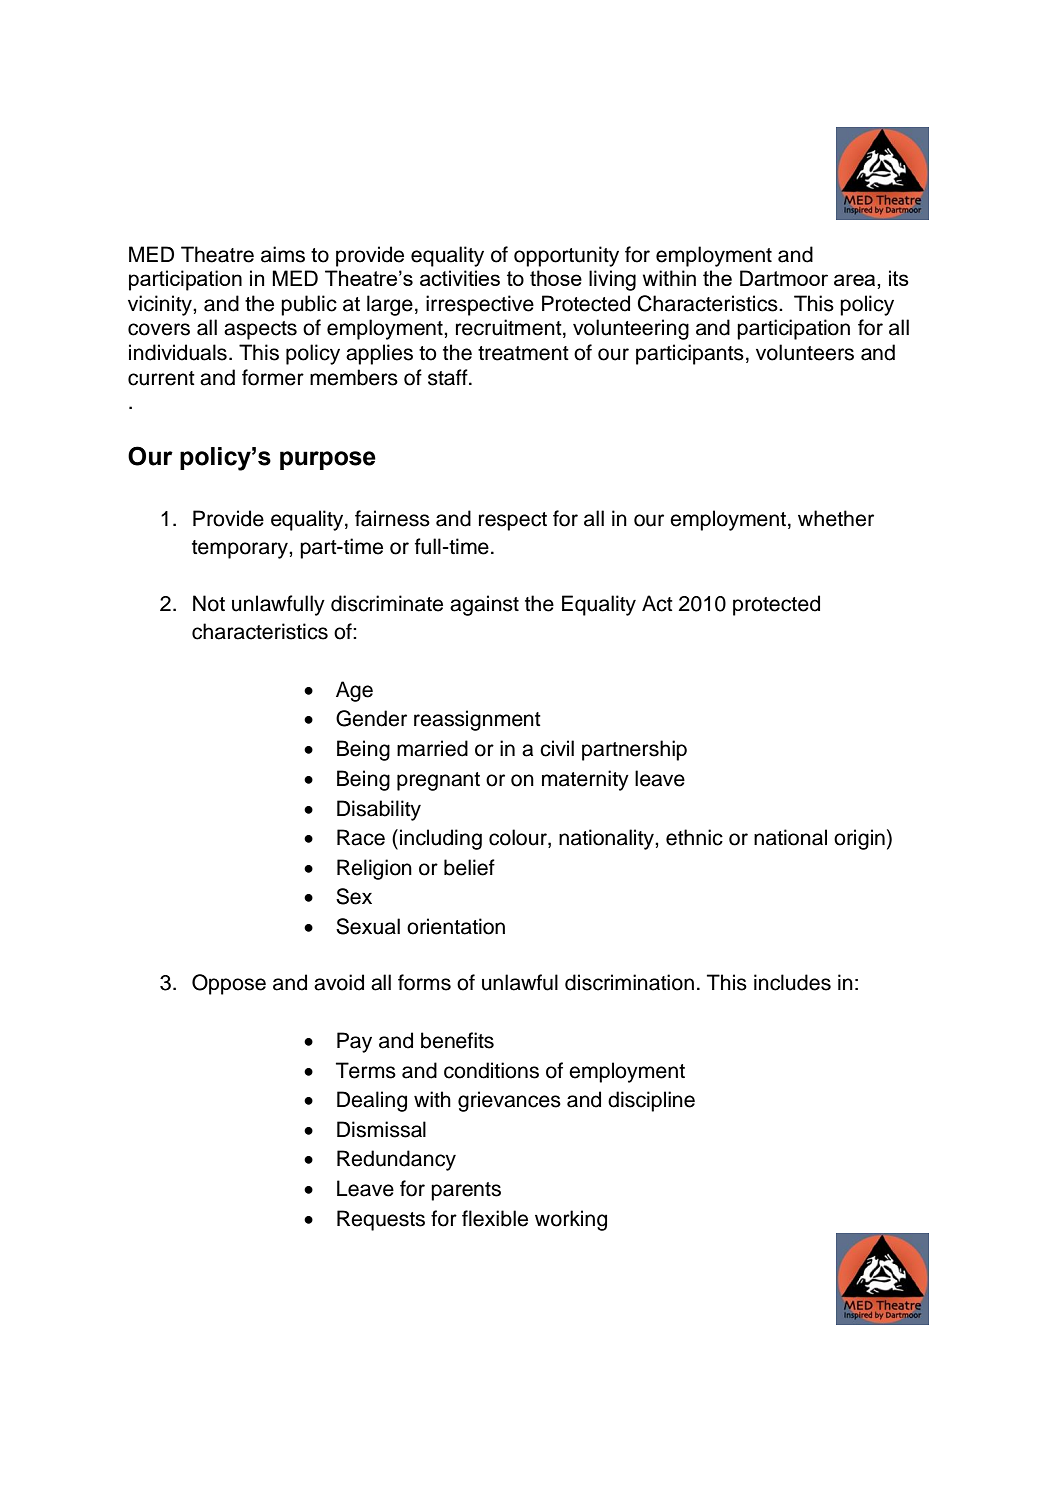 The width and height of the screenshot is (1057, 1495). Describe the element at coordinates (381, 1220) in the screenshot. I see `Requests` at that location.
